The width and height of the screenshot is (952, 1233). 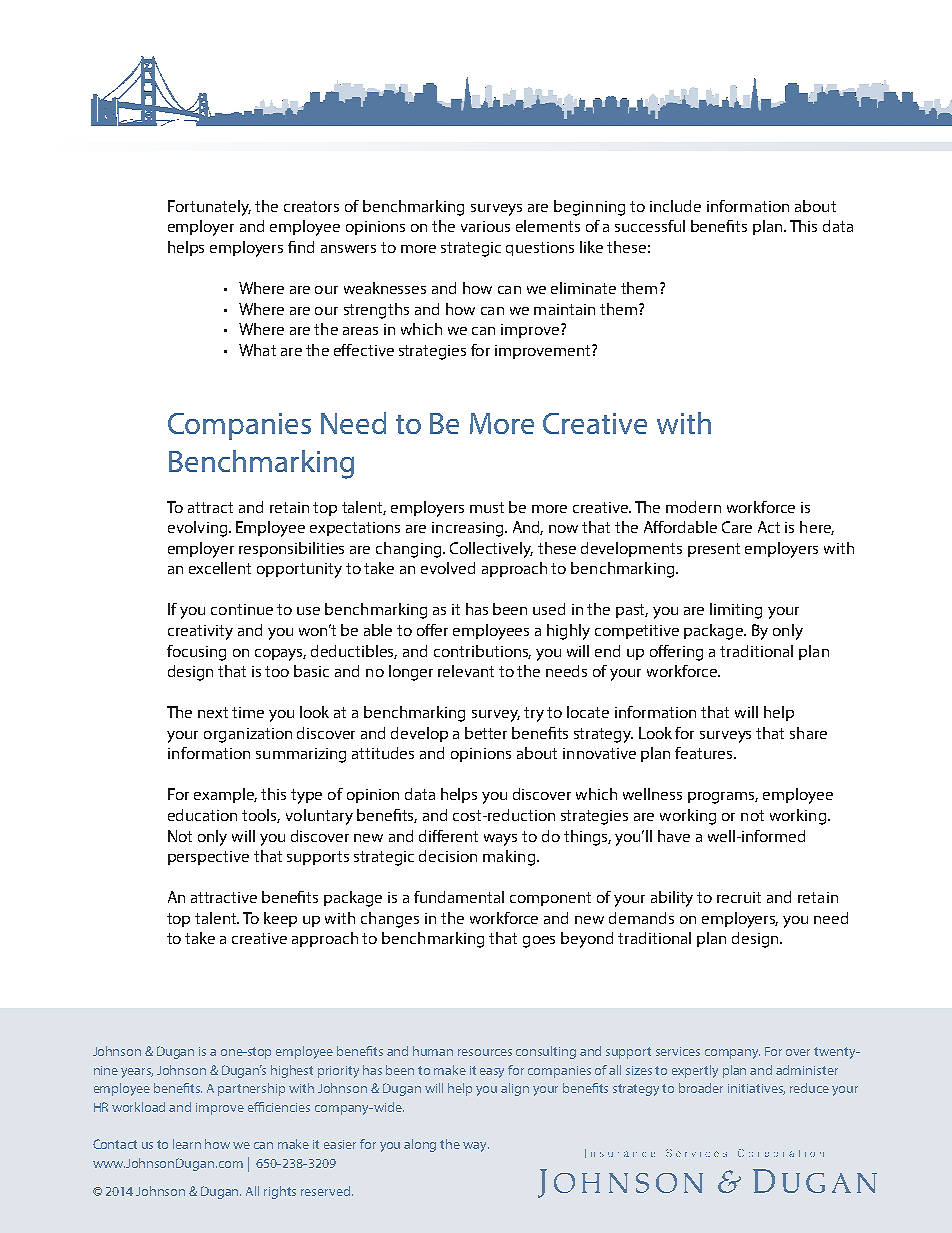 I want to click on include, so click(x=675, y=206).
